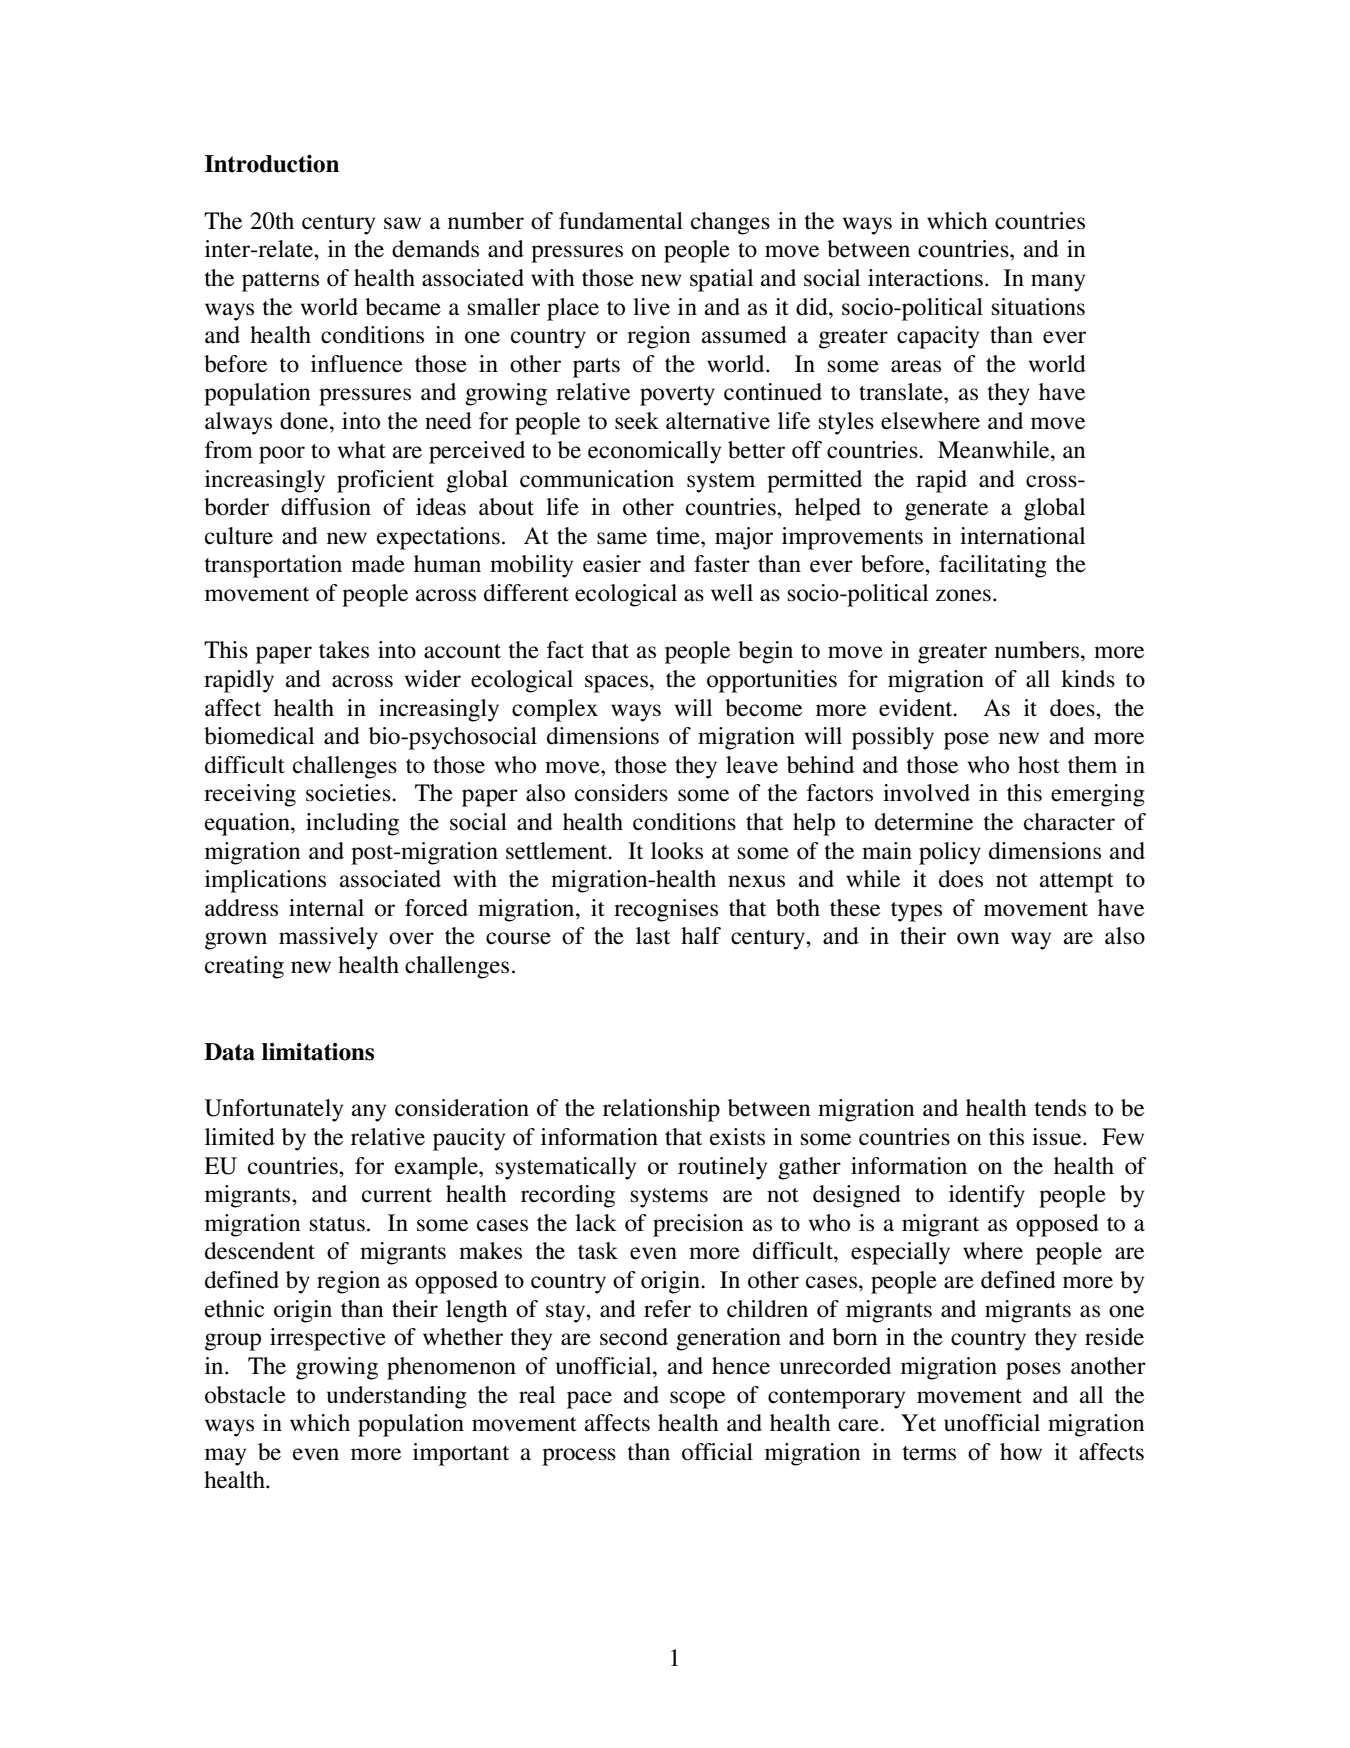  What do you see at coordinates (653, 936) in the screenshot?
I see `last` at bounding box center [653, 936].
